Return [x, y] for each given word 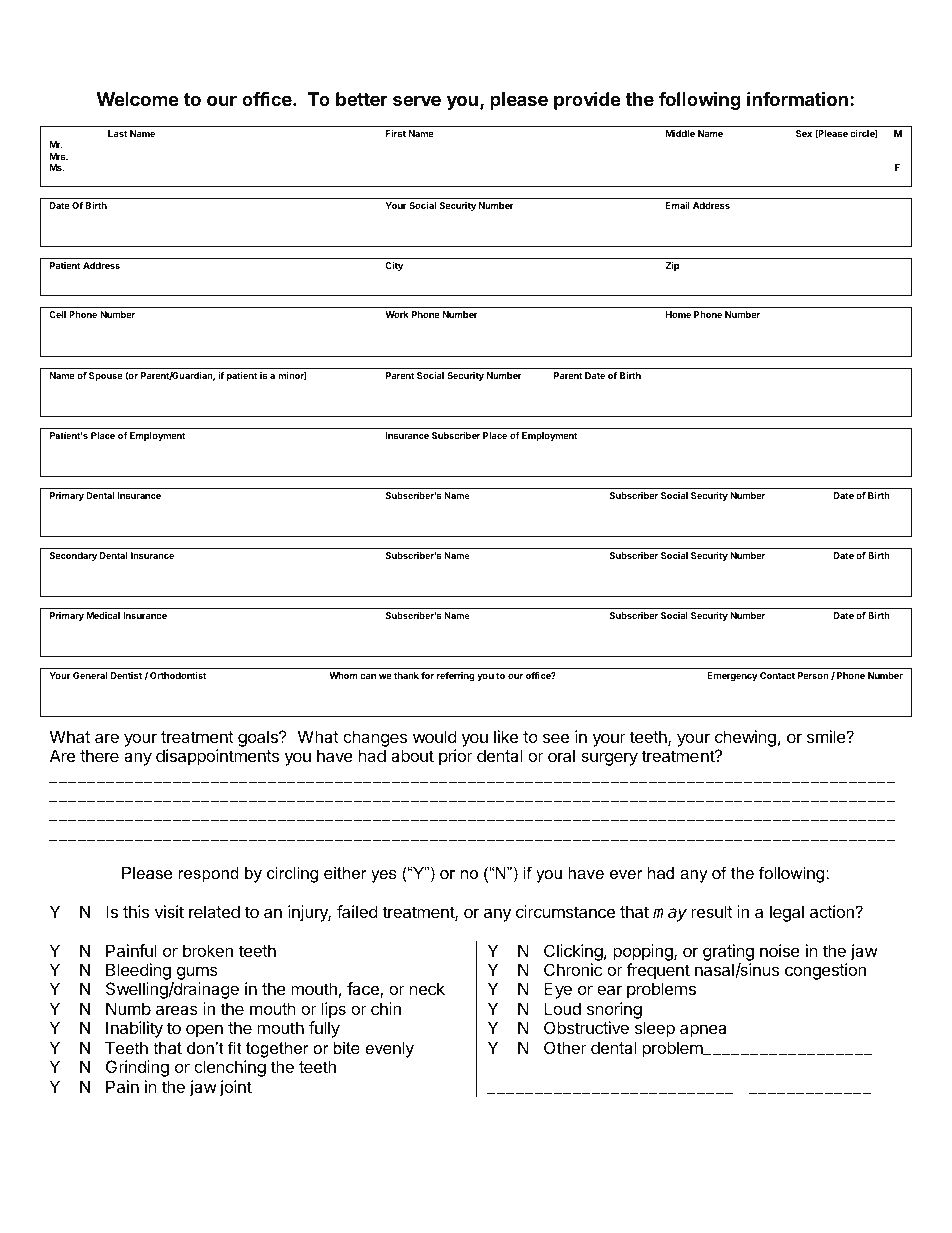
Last [117, 133]
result [712, 911]
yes [384, 876]
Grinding [137, 1068]
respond [209, 875]
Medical [103, 615]
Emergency [732, 676]
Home [678, 314]
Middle [680, 133]
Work [397, 314]
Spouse [106, 376]
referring [456, 676]
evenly [389, 1050]
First [396, 133]
